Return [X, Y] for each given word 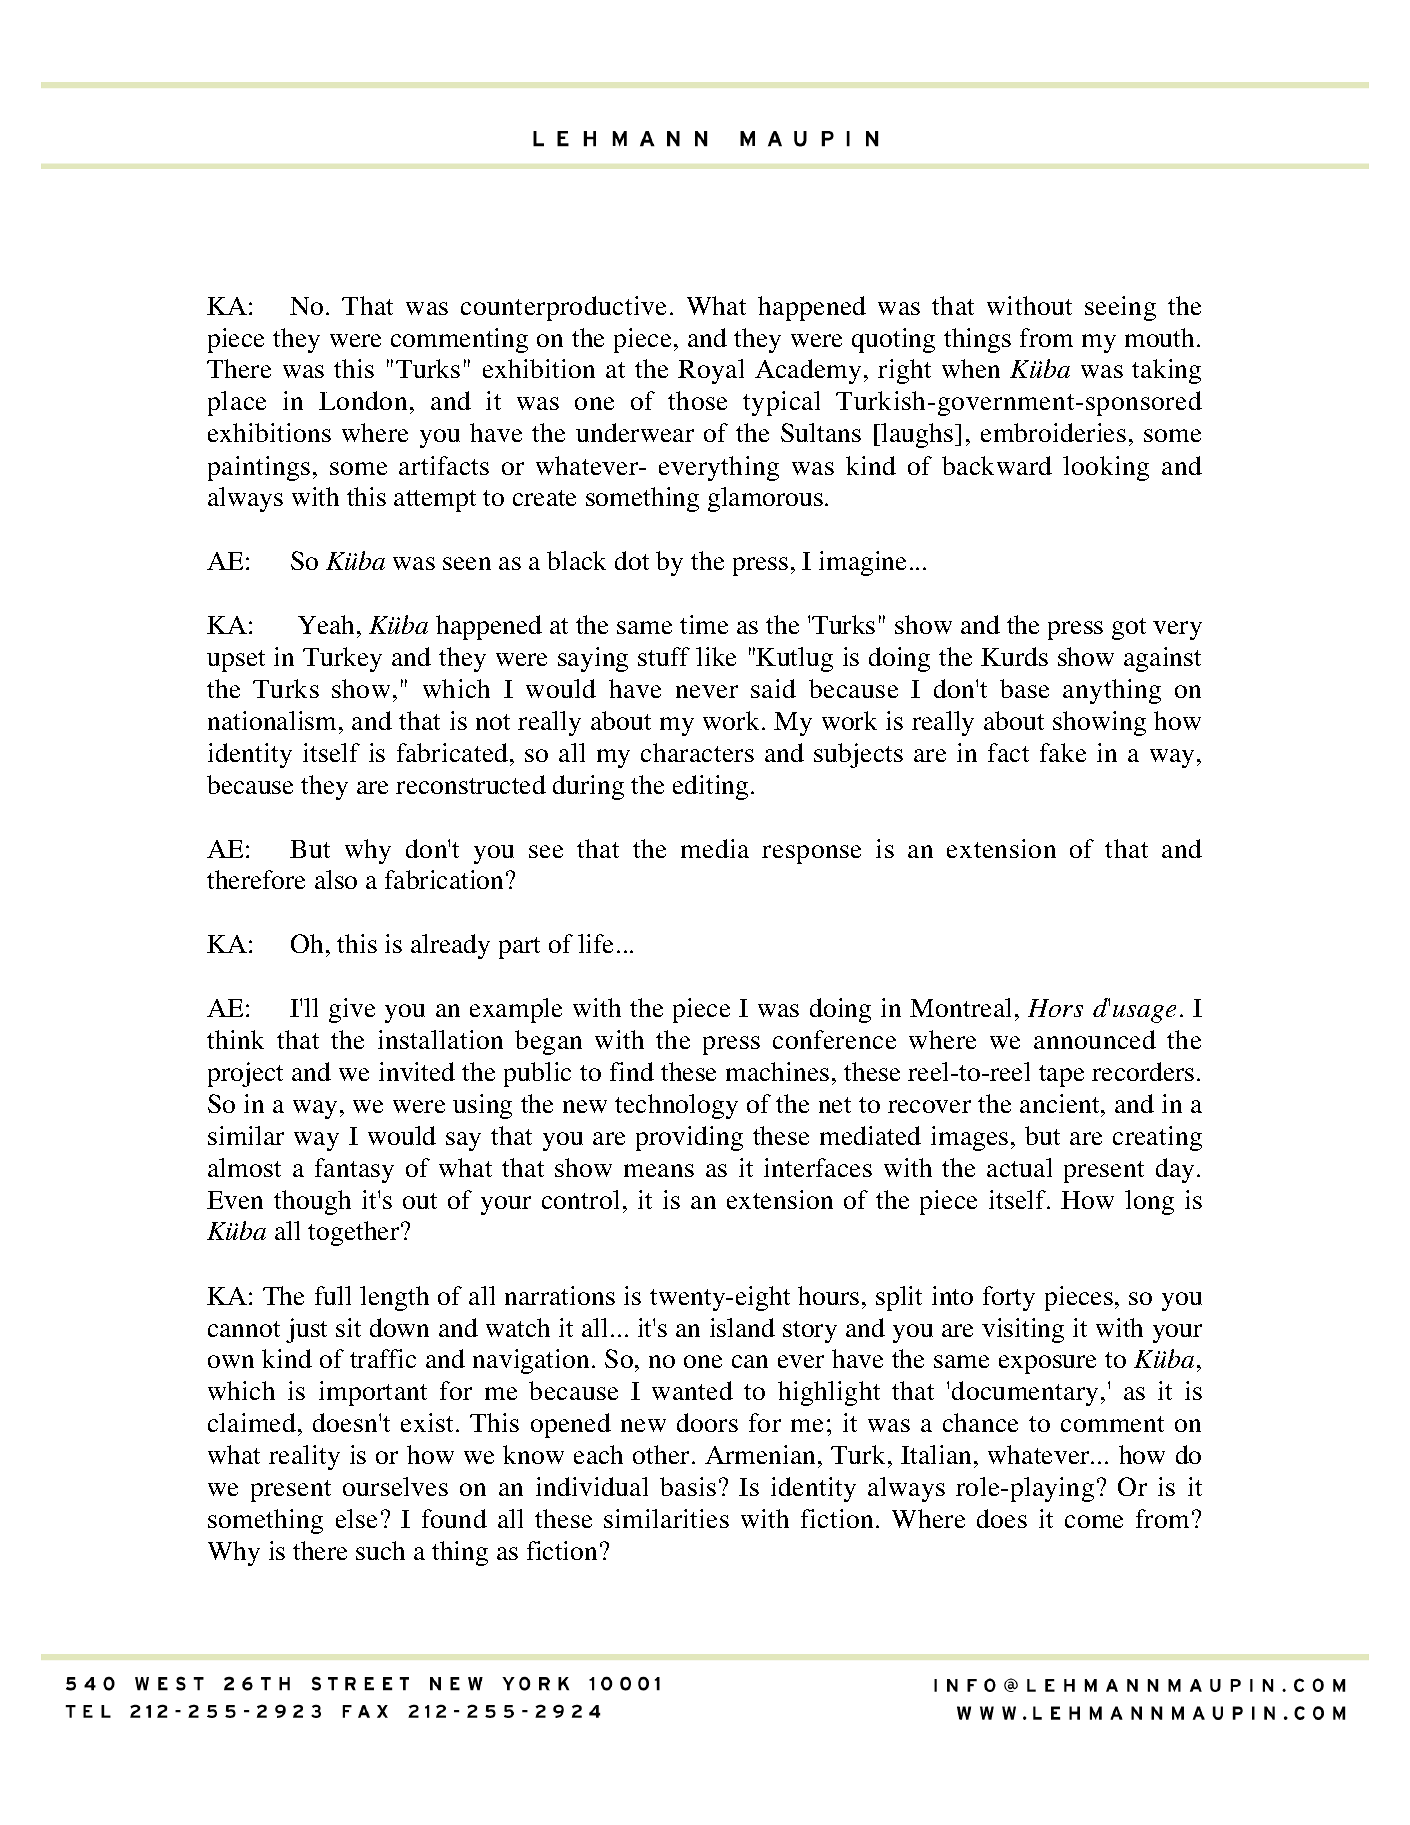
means [659, 1170]
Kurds [1014, 656]
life [595, 943]
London [363, 400]
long [1149, 1202]
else [356, 1518]
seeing [1120, 308]
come [1094, 1521]
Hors [1055, 1008]
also [336, 879]
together [355, 1233]
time [704, 624]
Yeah [328, 624]
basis [688, 1486]
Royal [711, 371]
